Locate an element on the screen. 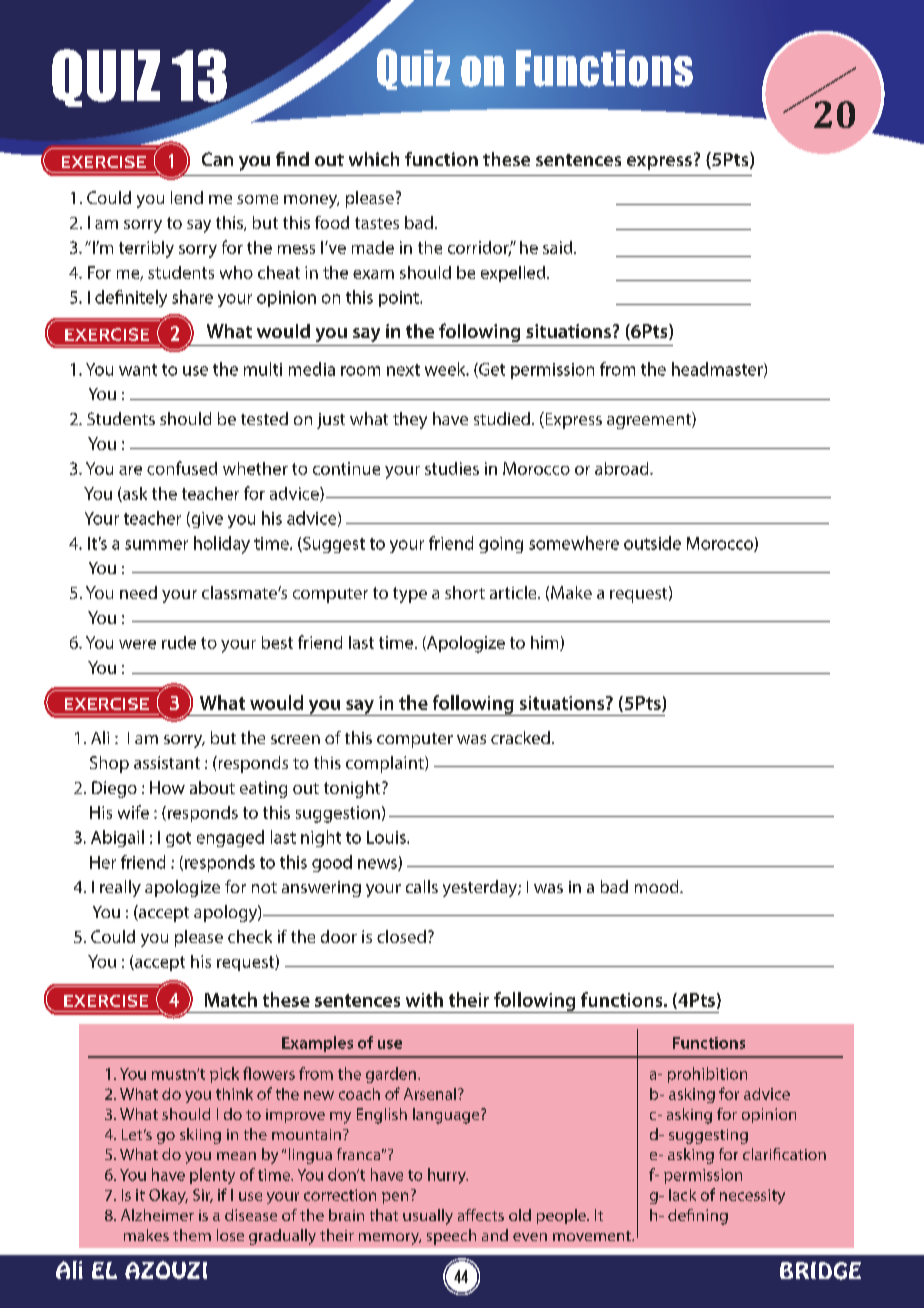  tastes is located at coordinates (377, 223).
